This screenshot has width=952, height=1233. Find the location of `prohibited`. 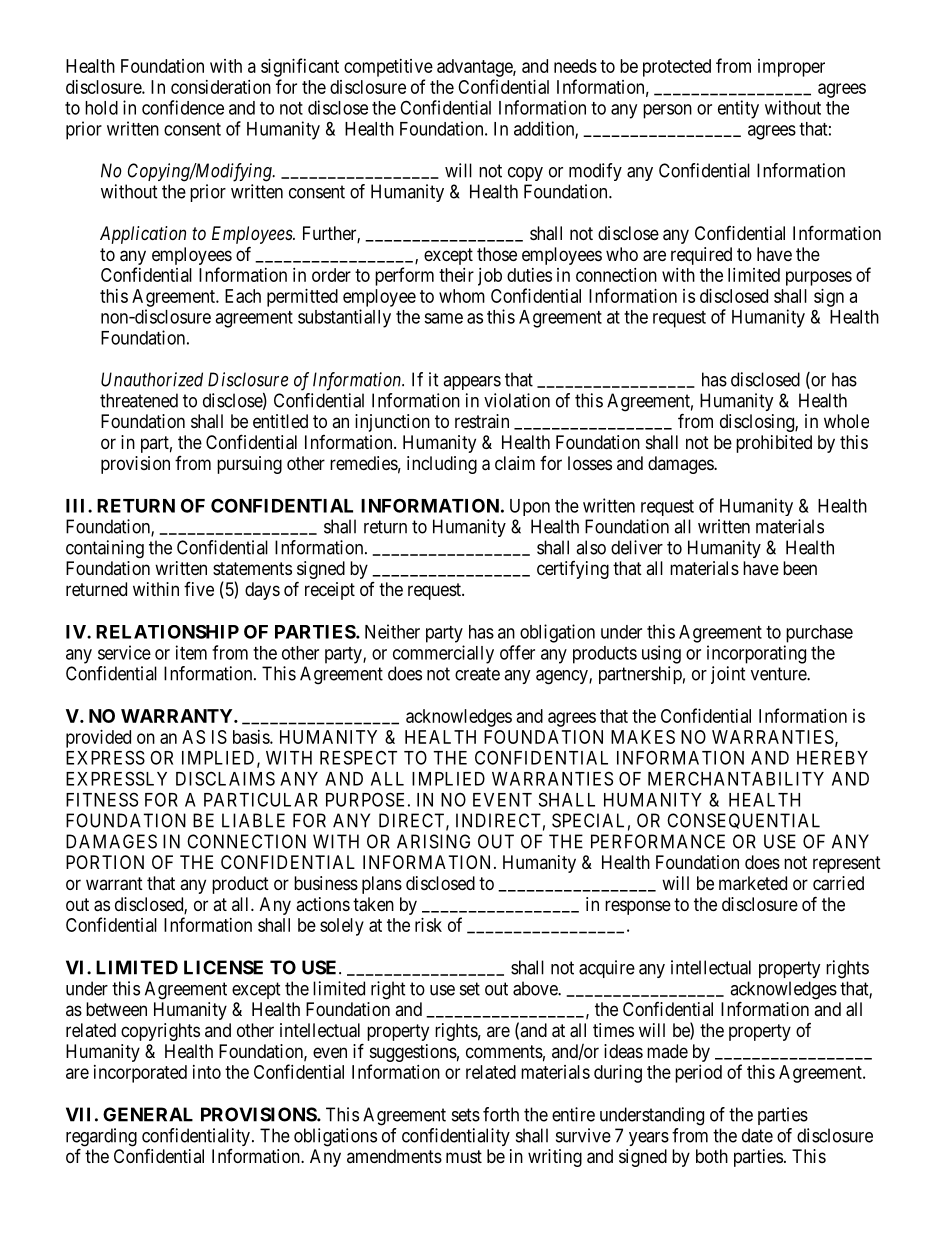

prohibited is located at coordinates (774, 444).
